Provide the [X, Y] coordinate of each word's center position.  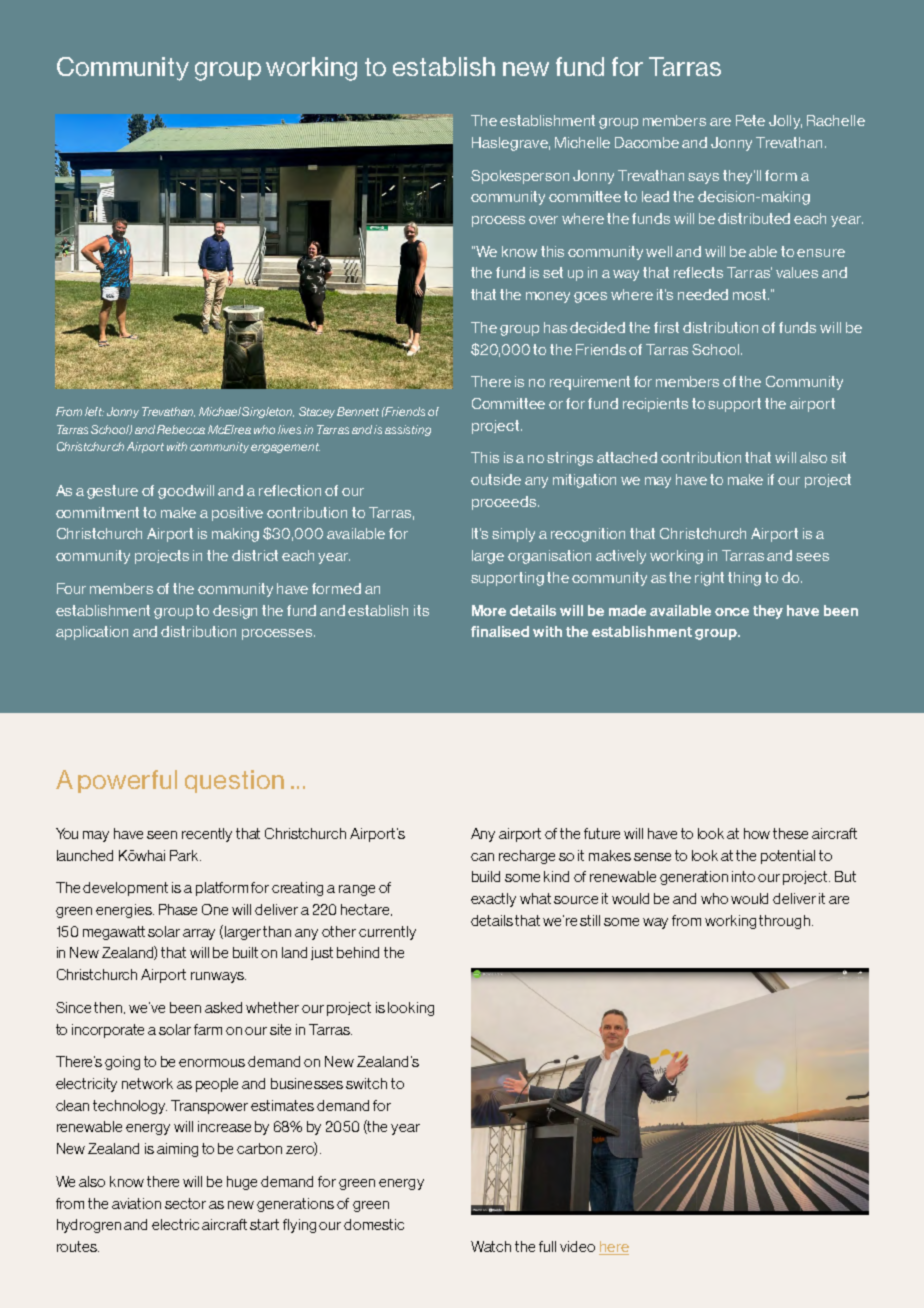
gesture [112, 492]
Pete [750, 120]
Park [185, 855]
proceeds [504, 503]
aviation [136, 1203]
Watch [491, 1246]
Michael [221, 411]
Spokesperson [520, 177]
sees [812, 557]
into [743, 876]
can [482, 857]
